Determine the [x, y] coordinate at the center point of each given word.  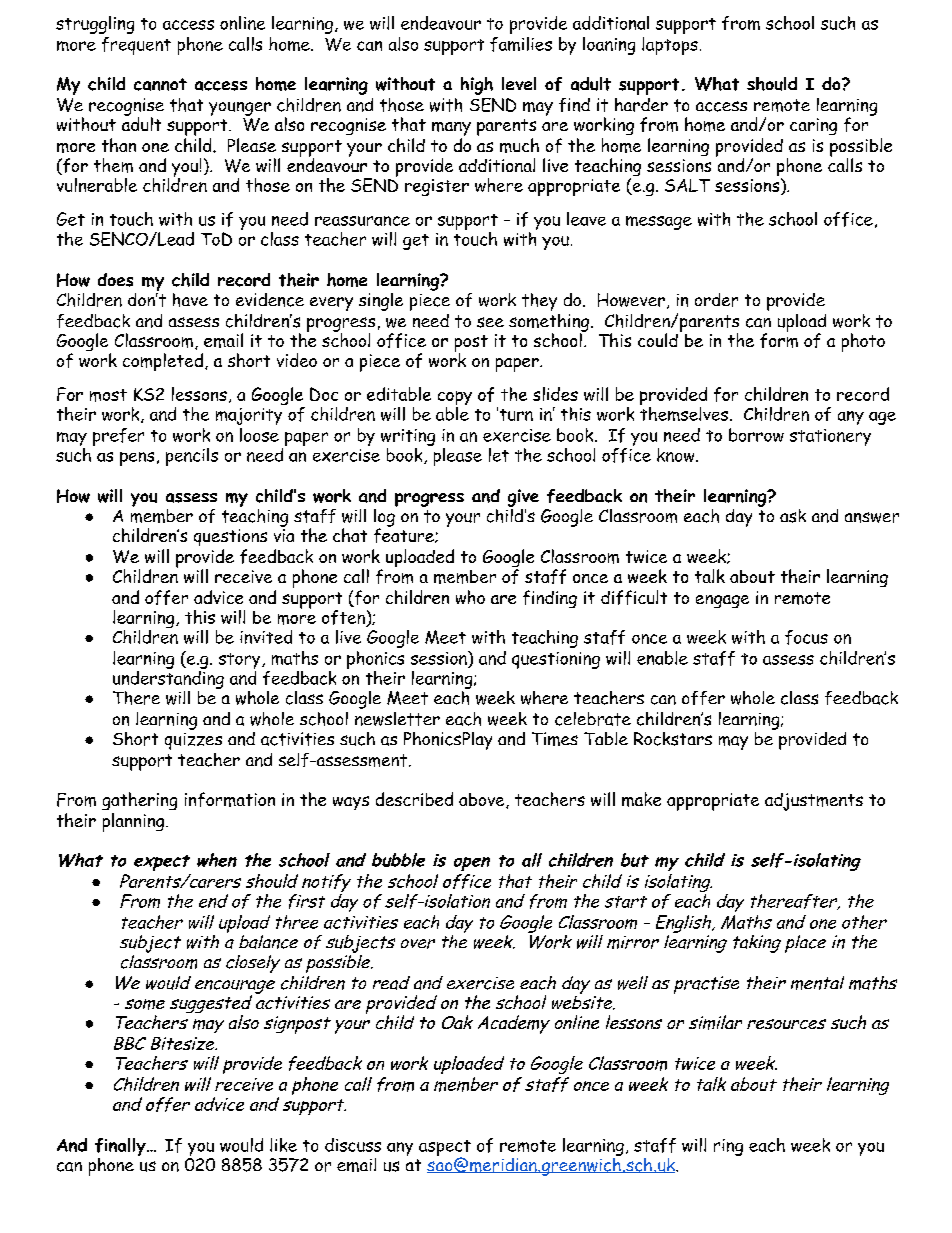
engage [722, 601]
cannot [160, 84]
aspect [445, 1149]
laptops [670, 46]
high [477, 86]
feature [405, 534]
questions [230, 537]
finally [121, 1148]
